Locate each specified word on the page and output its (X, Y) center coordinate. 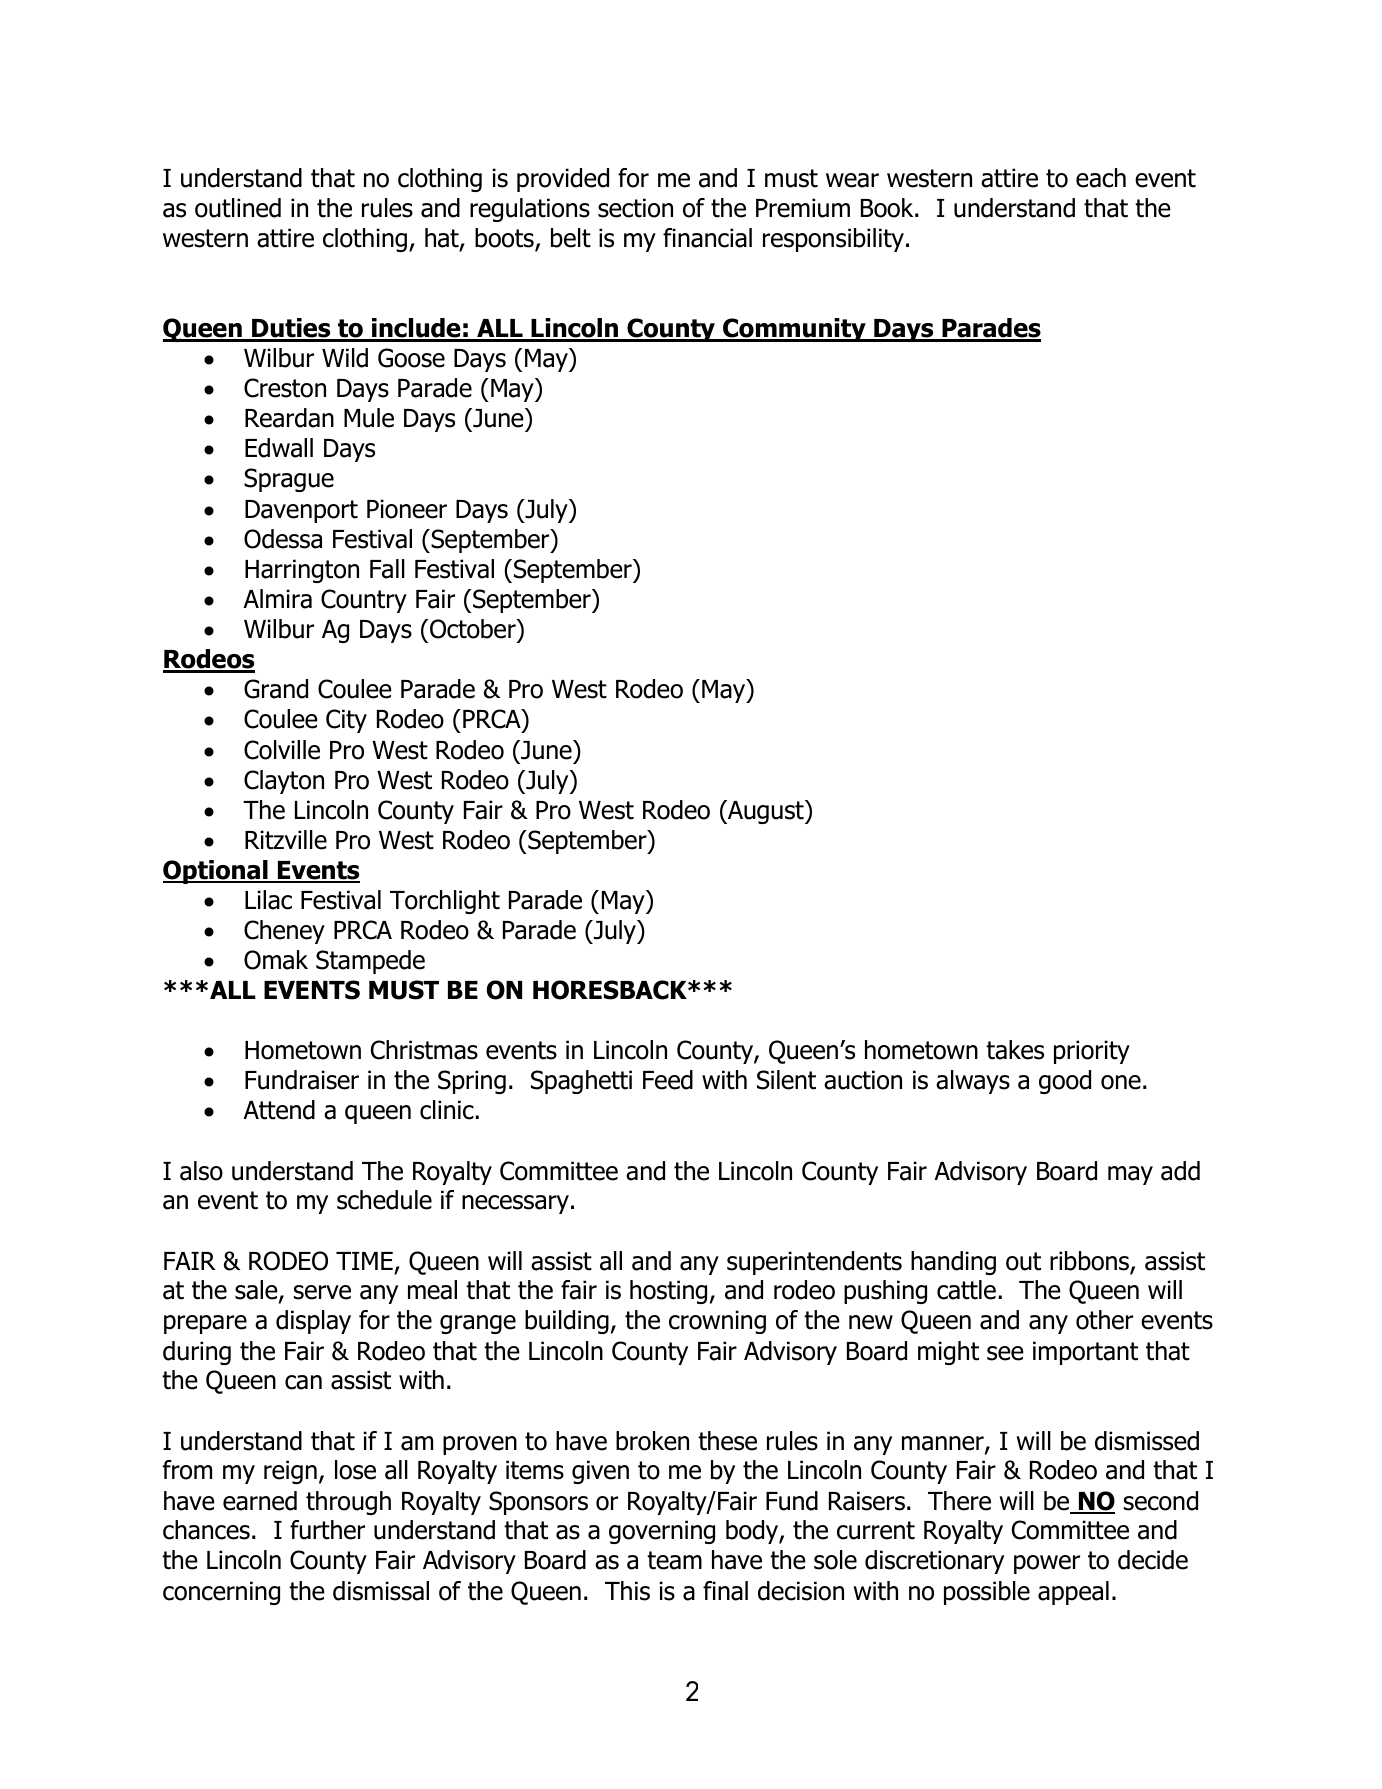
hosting (668, 1292)
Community (794, 330)
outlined (238, 208)
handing (953, 1263)
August (766, 812)
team (674, 1560)
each (1101, 178)
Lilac (268, 900)
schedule (384, 1200)
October (474, 630)
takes (1015, 1050)
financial (707, 238)
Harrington (302, 571)
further (327, 1530)
